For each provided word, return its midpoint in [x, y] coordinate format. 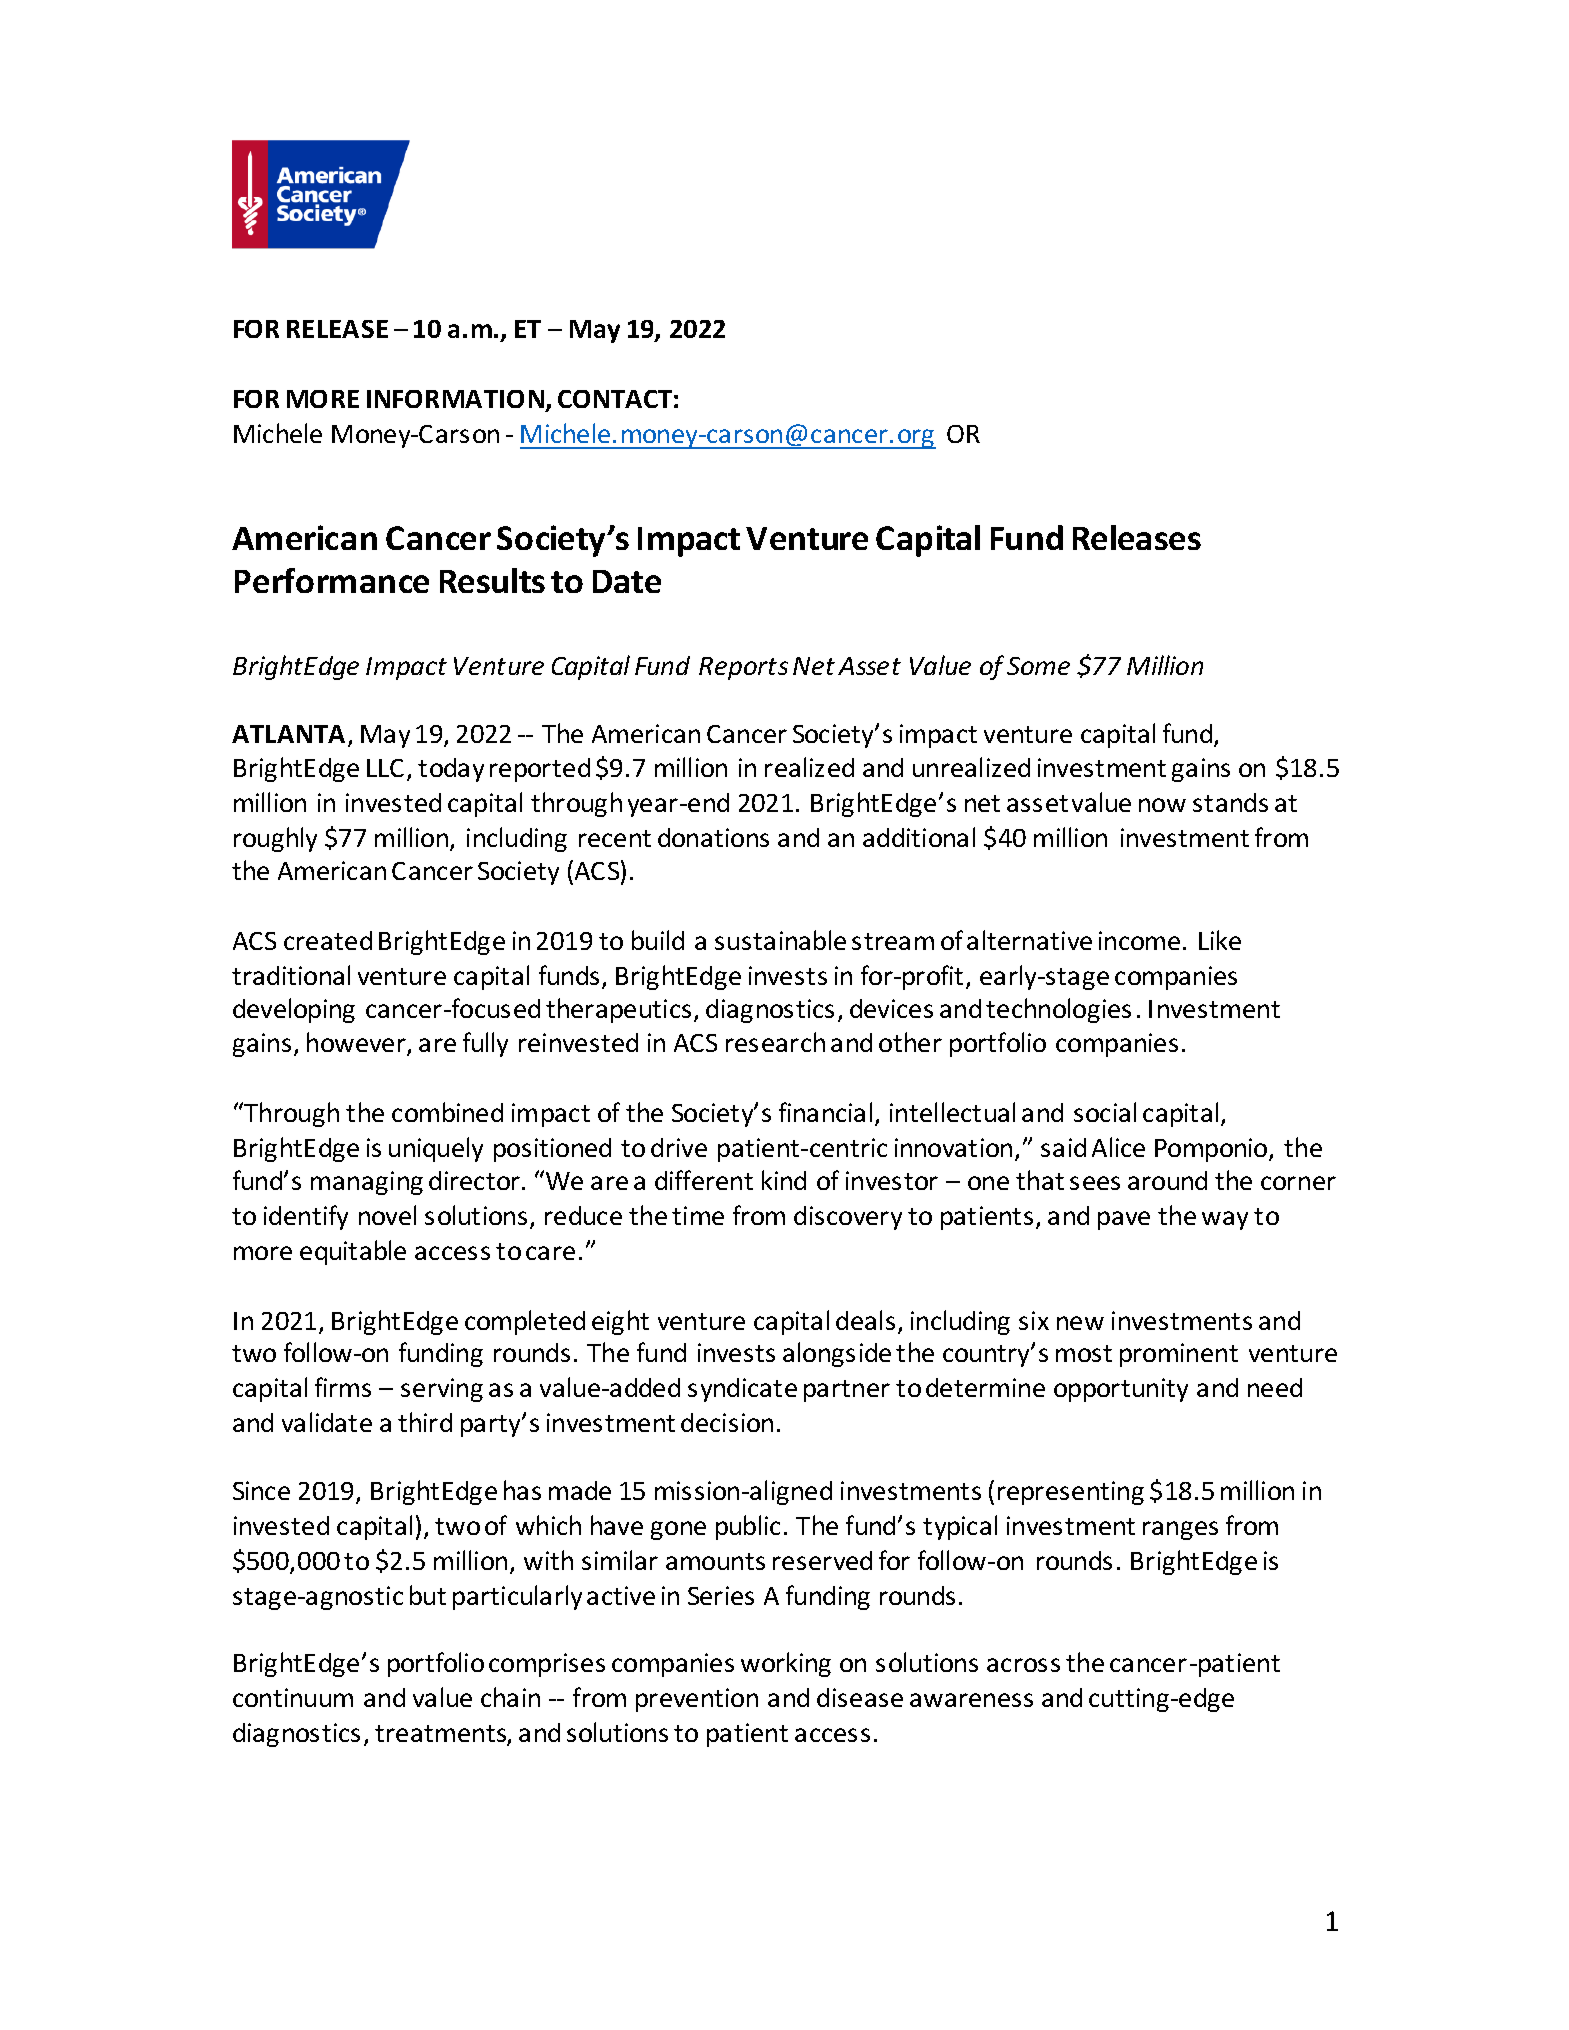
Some [1038, 666]
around [1167, 1180]
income [1139, 940]
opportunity [1121, 1390]
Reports [743, 668]
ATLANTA [288, 734]
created [328, 940]
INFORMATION [455, 399]
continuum [293, 1697]
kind [784, 1180]
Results [492, 580]
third [425, 1422]
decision [727, 1422]
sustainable [780, 940]
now [1162, 805]
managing [367, 1183]
